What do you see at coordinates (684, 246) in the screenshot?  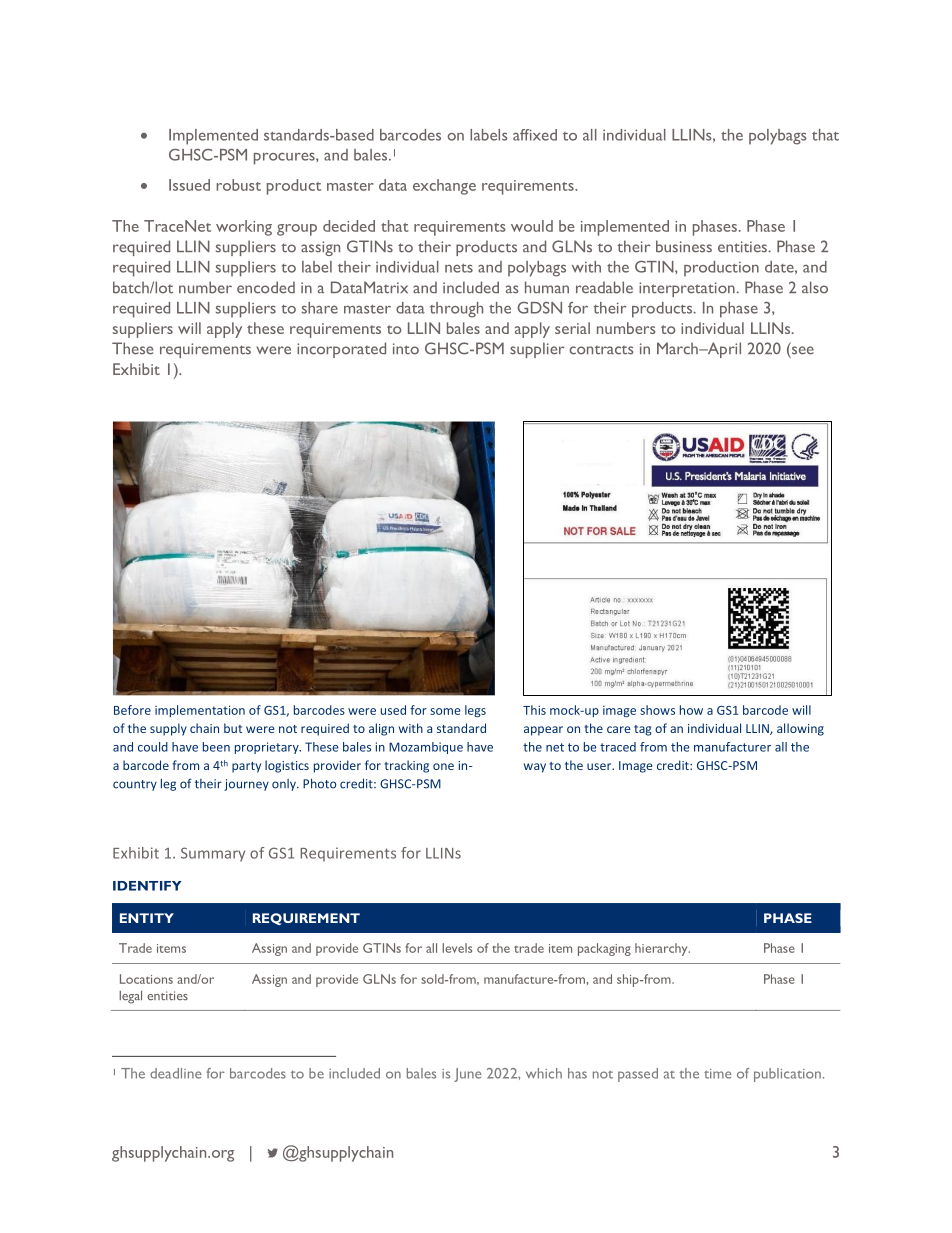 I see `business` at bounding box center [684, 246].
